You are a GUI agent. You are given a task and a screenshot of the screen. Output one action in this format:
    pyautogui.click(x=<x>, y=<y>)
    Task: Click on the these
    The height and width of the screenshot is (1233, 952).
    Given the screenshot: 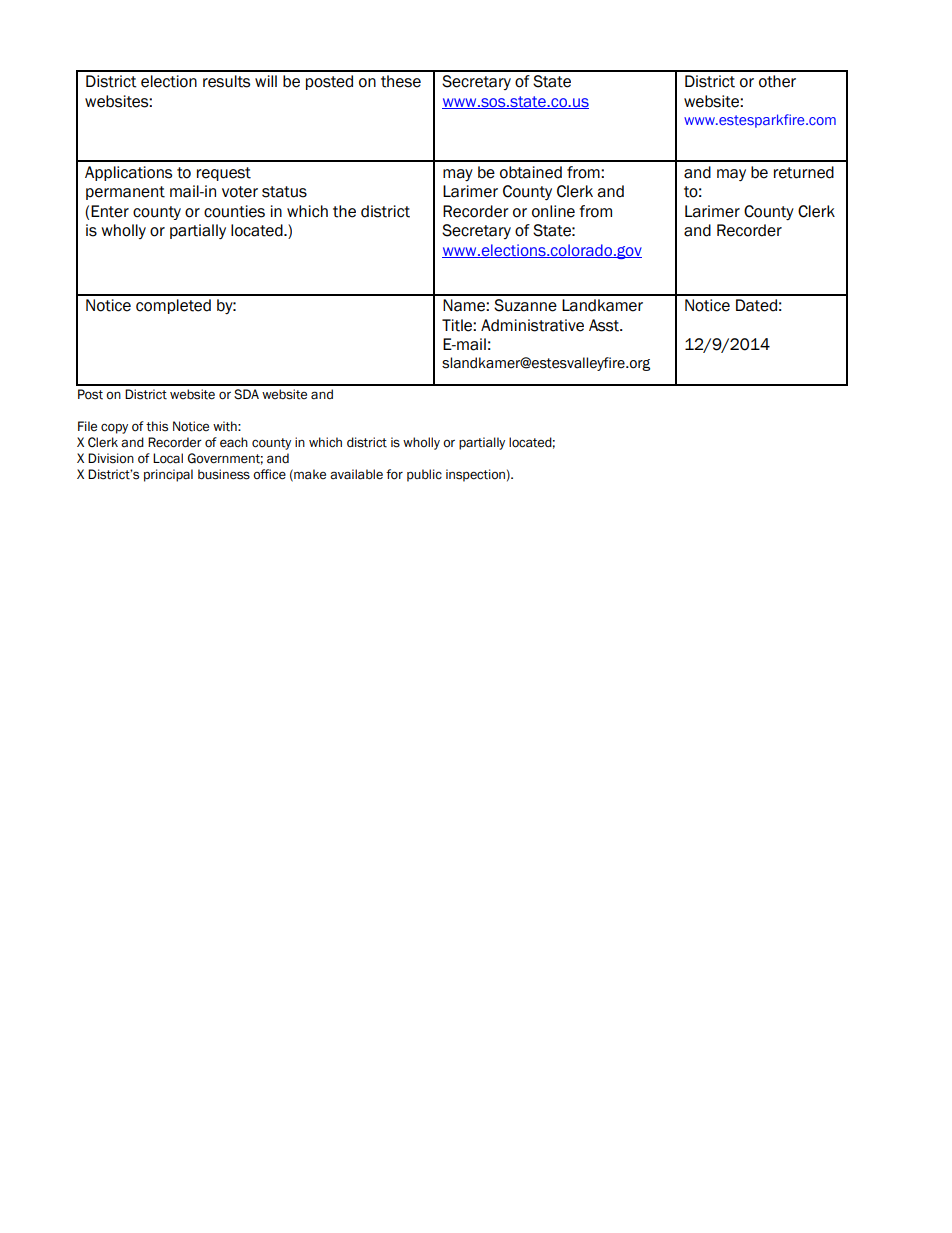 What is the action you would take?
    pyautogui.click(x=401, y=81)
